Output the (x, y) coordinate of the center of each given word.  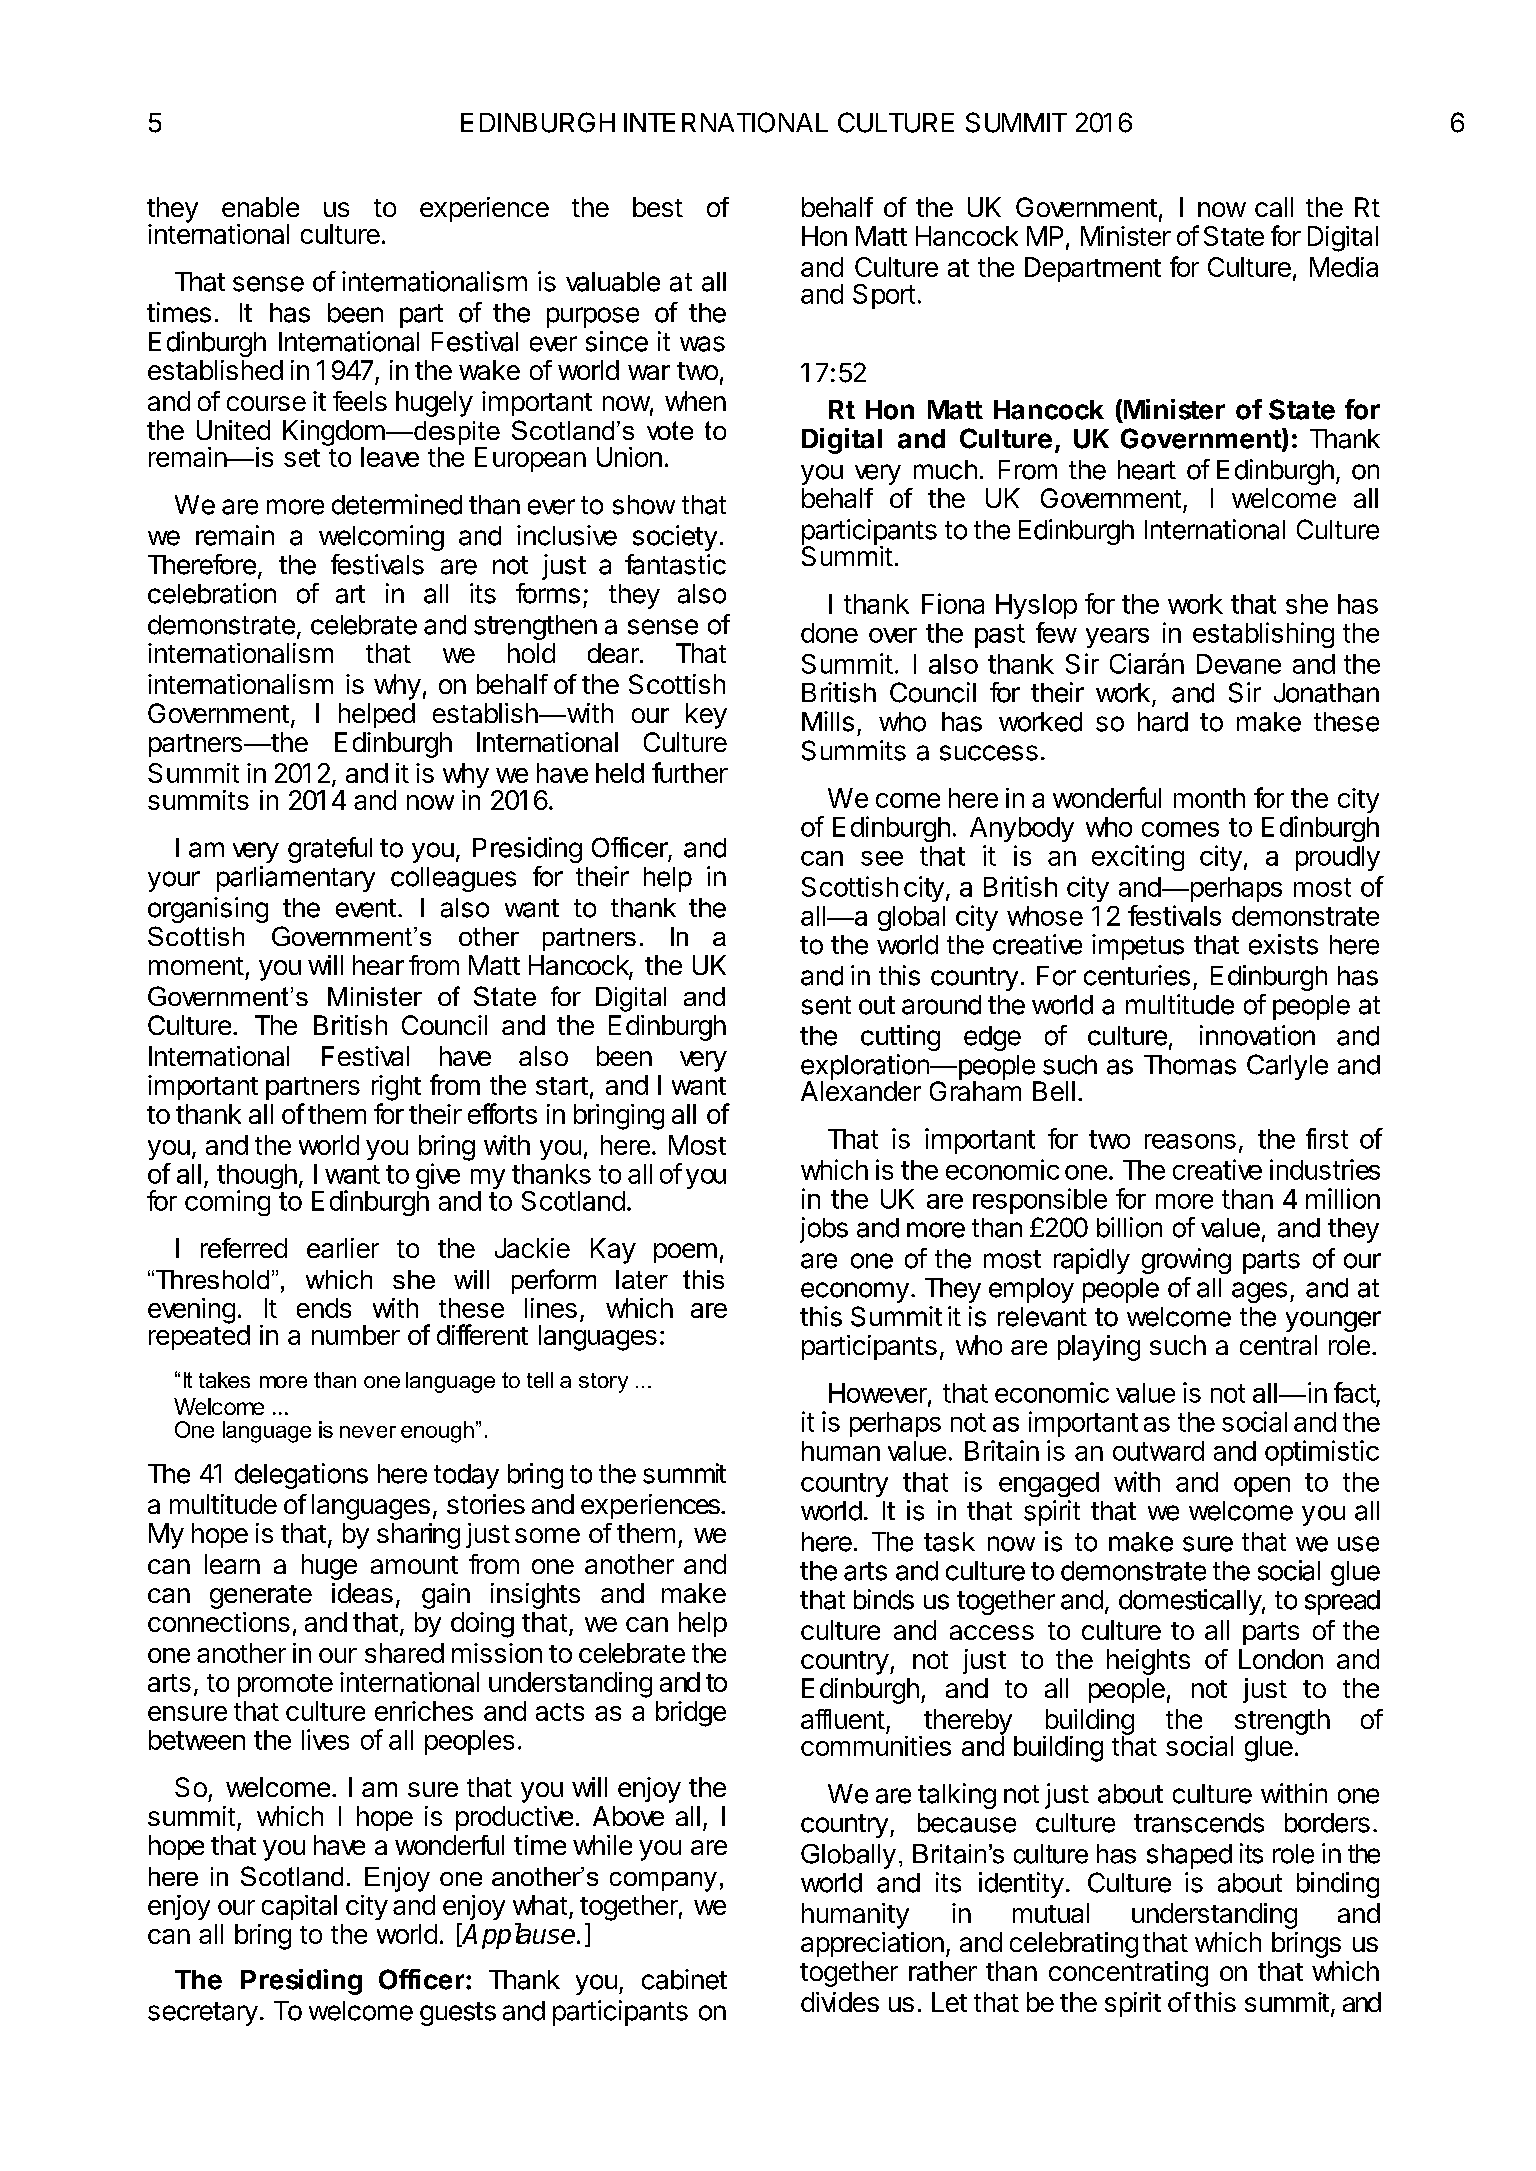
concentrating (1128, 1974)
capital (299, 1907)
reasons (1190, 1141)
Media (1344, 267)
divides (840, 2002)
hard (1163, 722)
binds (884, 1599)
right (396, 1088)
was (702, 344)
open (1262, 1487)
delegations (301, 1476)
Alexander (861, 1090)
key (706, 716)
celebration (212, 593)
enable (260, 207)
